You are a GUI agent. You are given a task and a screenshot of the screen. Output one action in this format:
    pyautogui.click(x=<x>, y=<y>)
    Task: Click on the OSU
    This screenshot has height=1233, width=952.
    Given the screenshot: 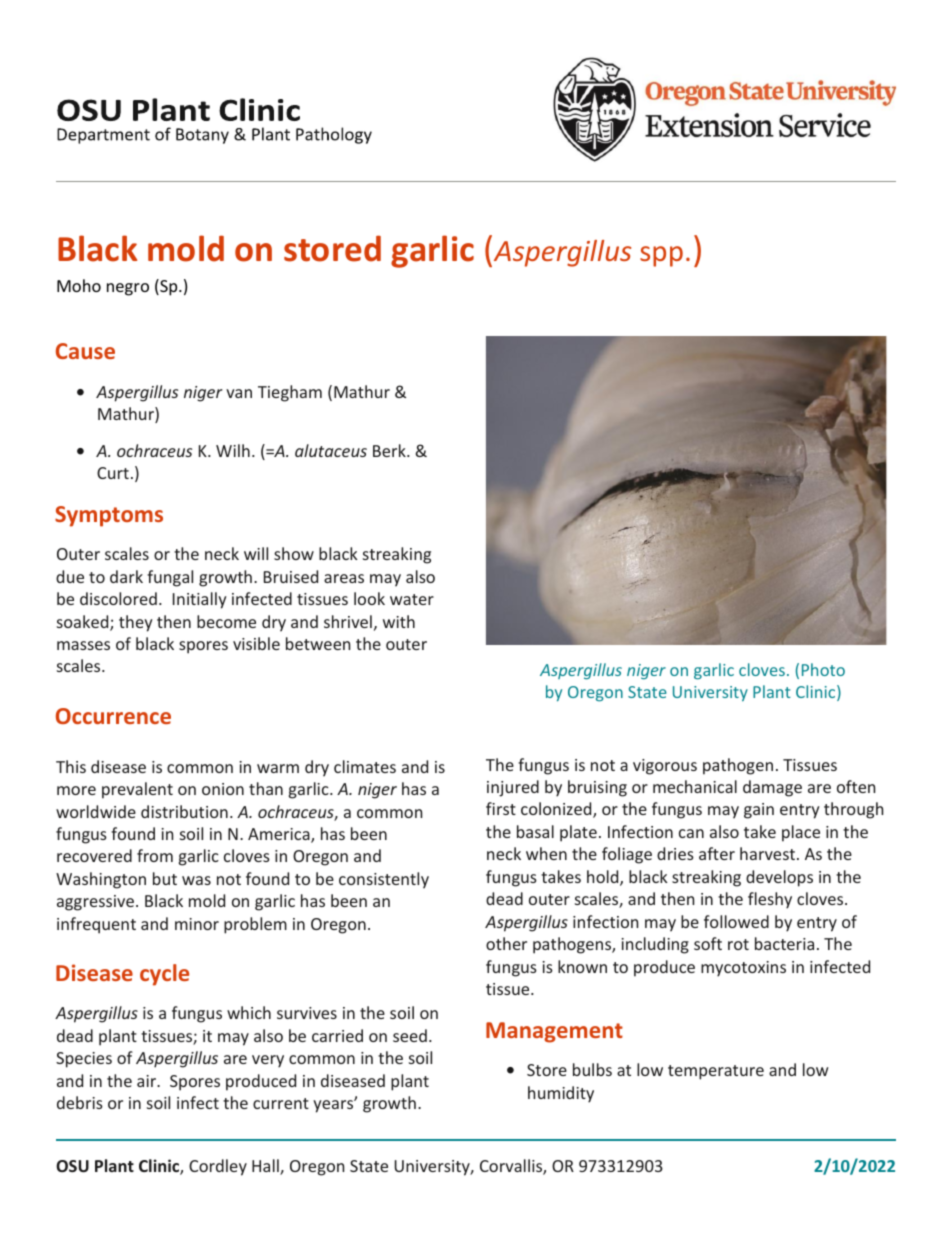 What is the action you would take?
    pyautogui.click(x=72, y=1166)
